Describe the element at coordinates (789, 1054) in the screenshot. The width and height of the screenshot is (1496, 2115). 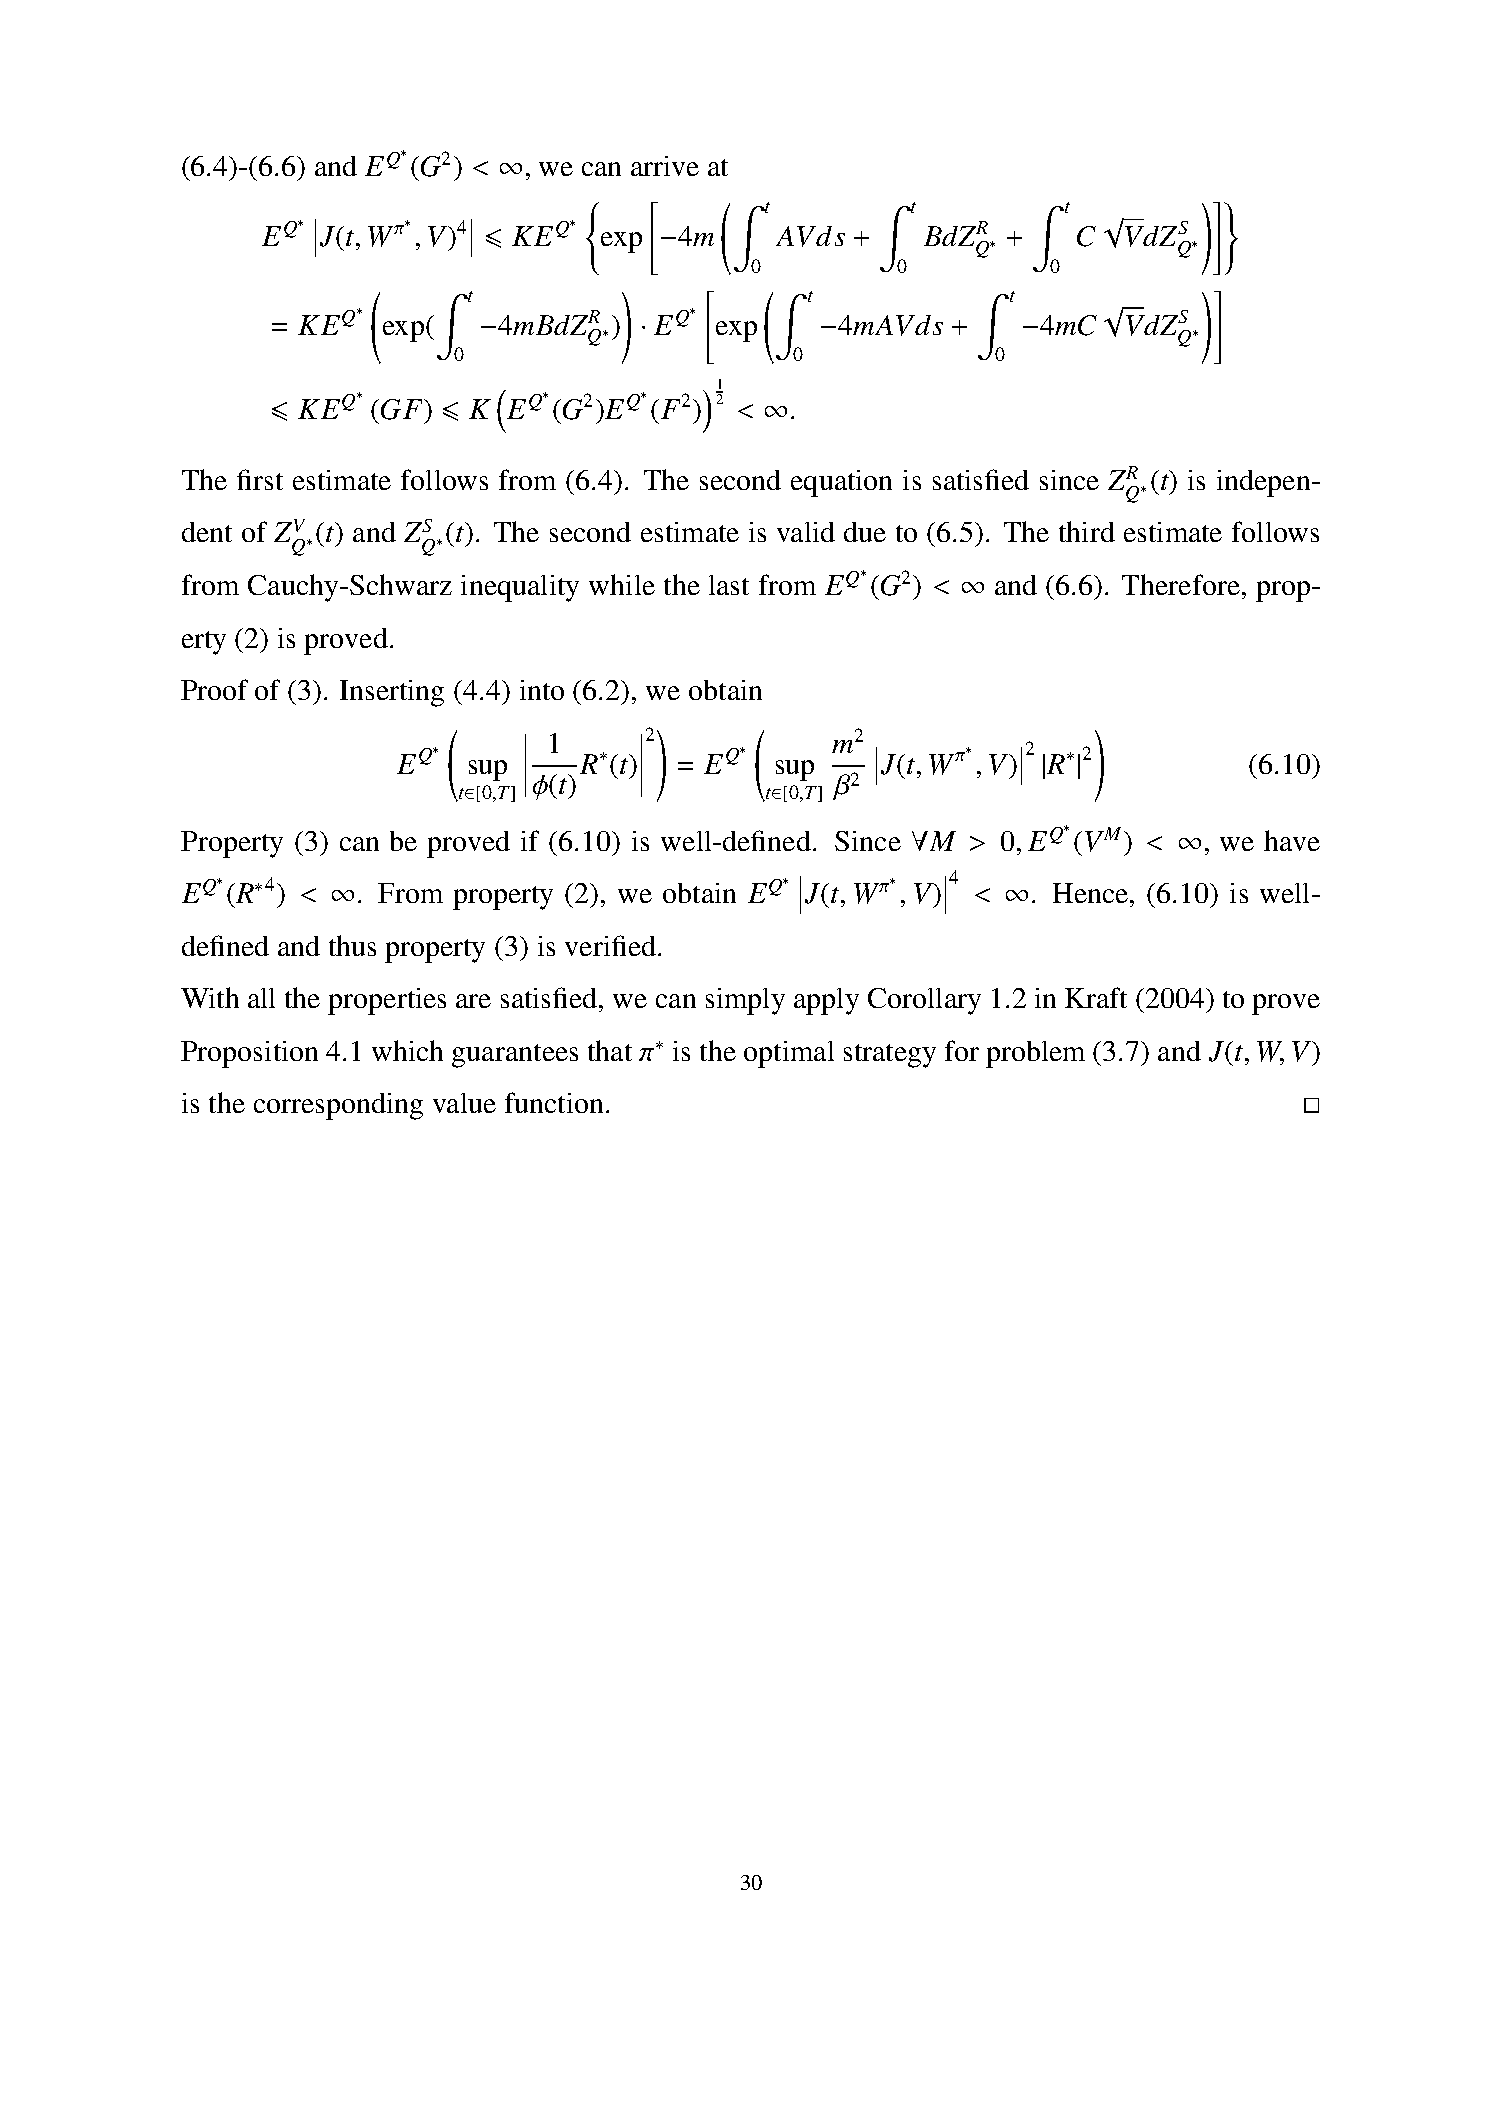
I see `optimal` at that location.
